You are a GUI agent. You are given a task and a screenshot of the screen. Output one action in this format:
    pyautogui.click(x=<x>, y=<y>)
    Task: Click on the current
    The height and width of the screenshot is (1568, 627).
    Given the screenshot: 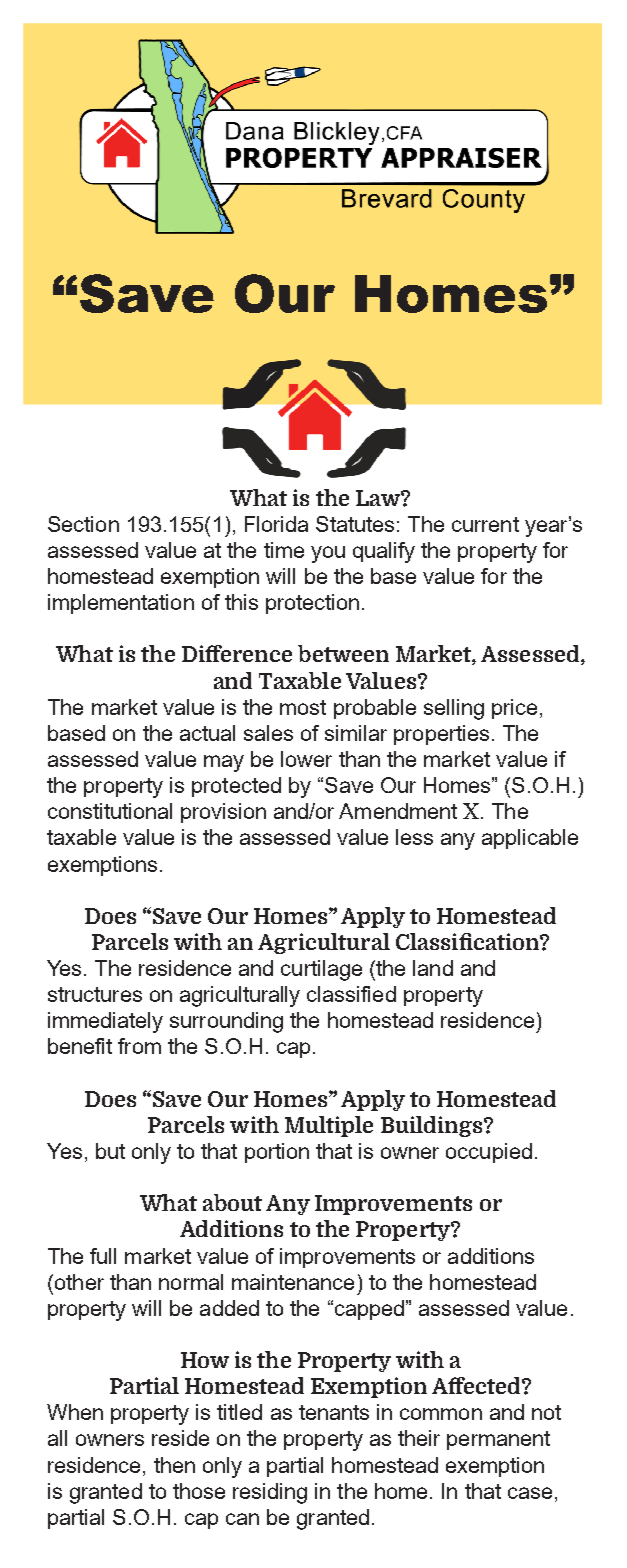 What is the action you would take?
    pyautogui.click(x=485, y=524)
